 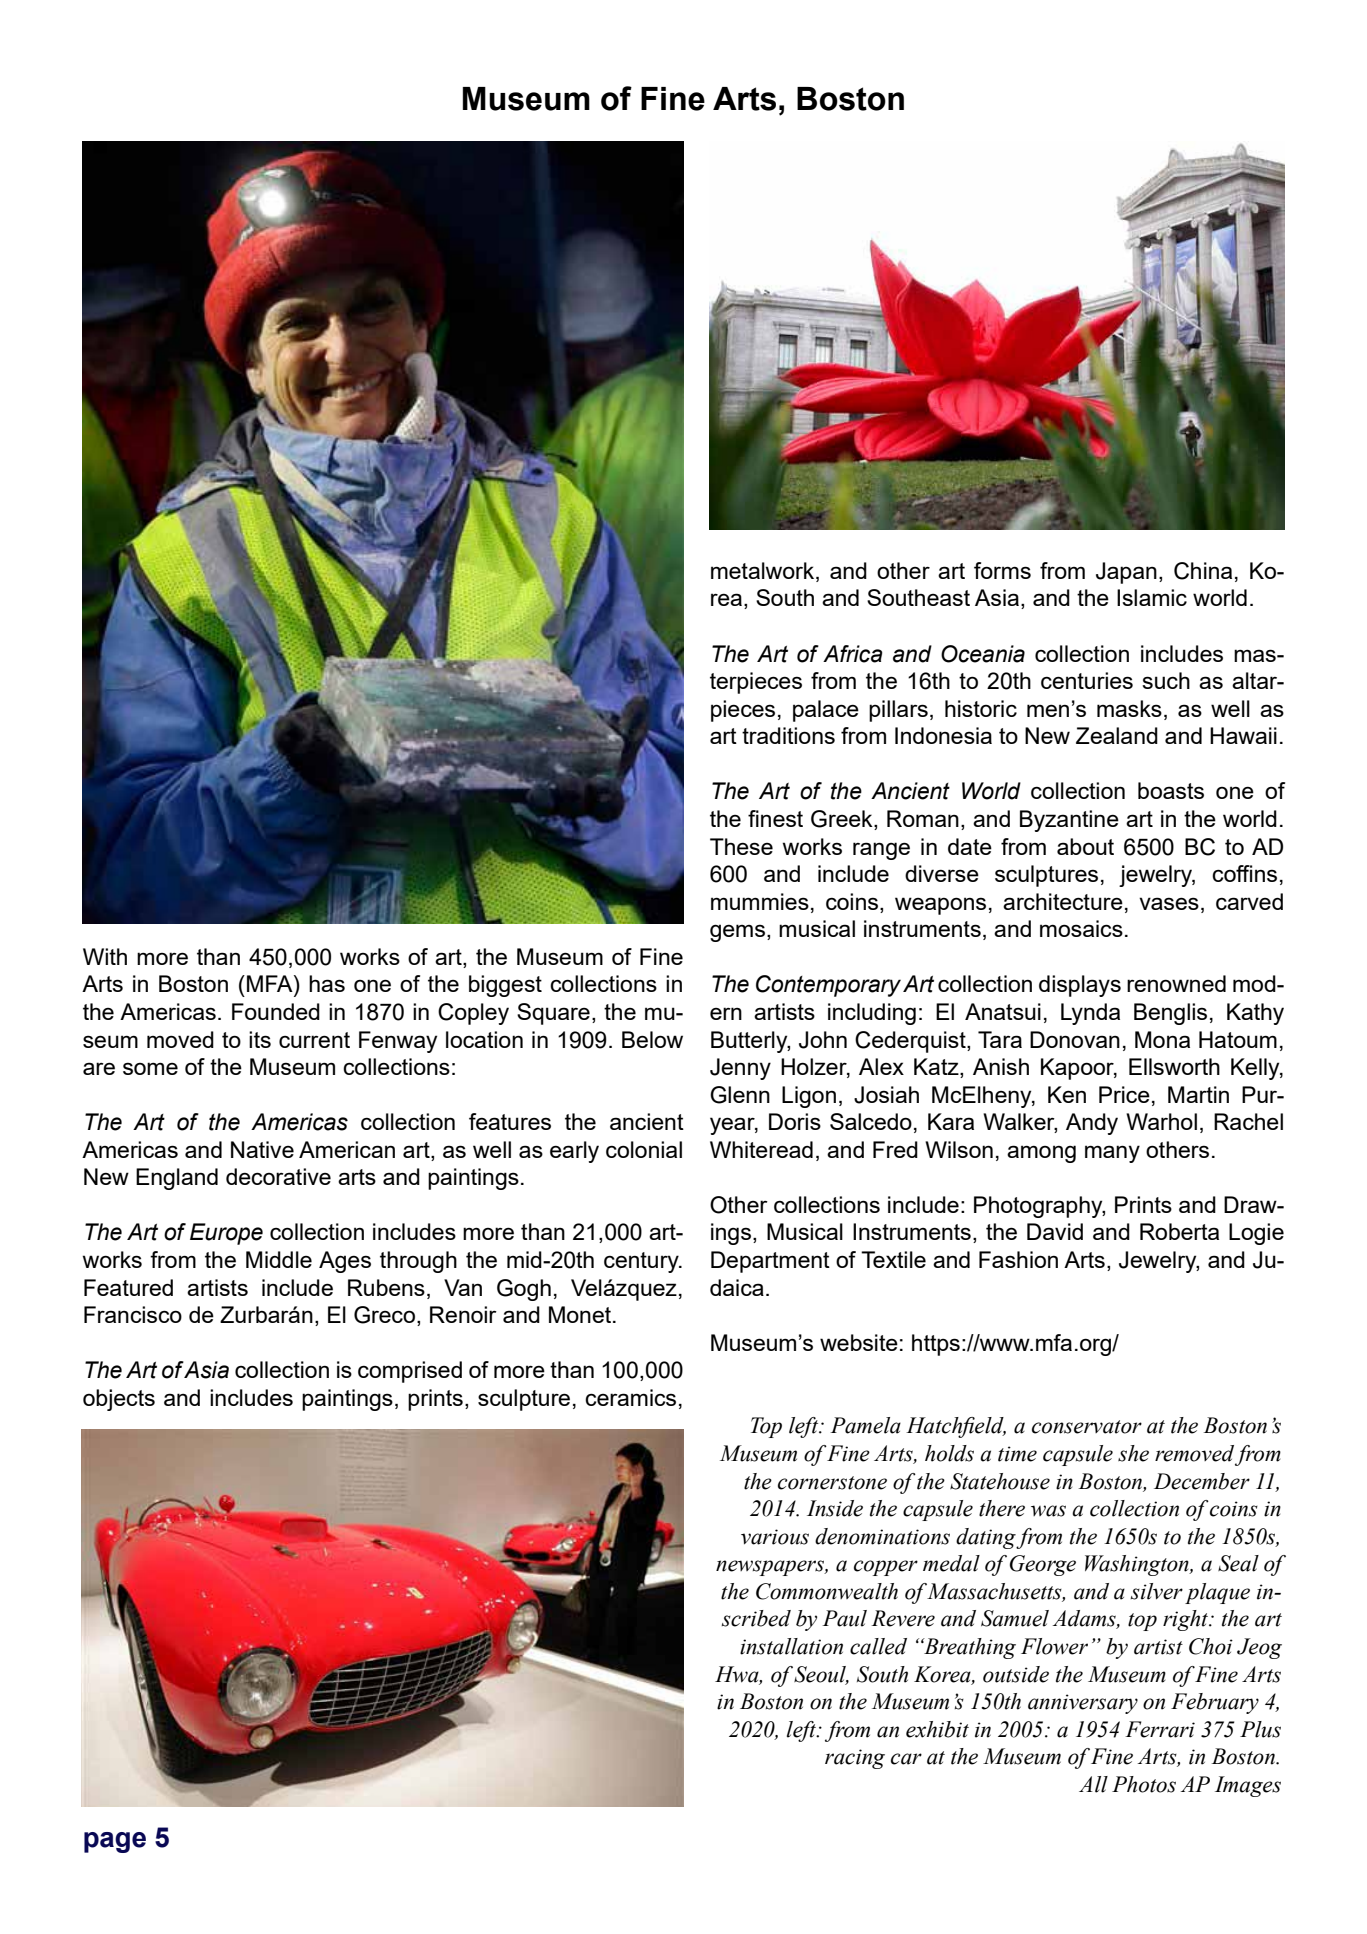 What do you see at coordinates (1152, 597) in the document?
I see `Islamic` at bounding box center [1152, 597].
